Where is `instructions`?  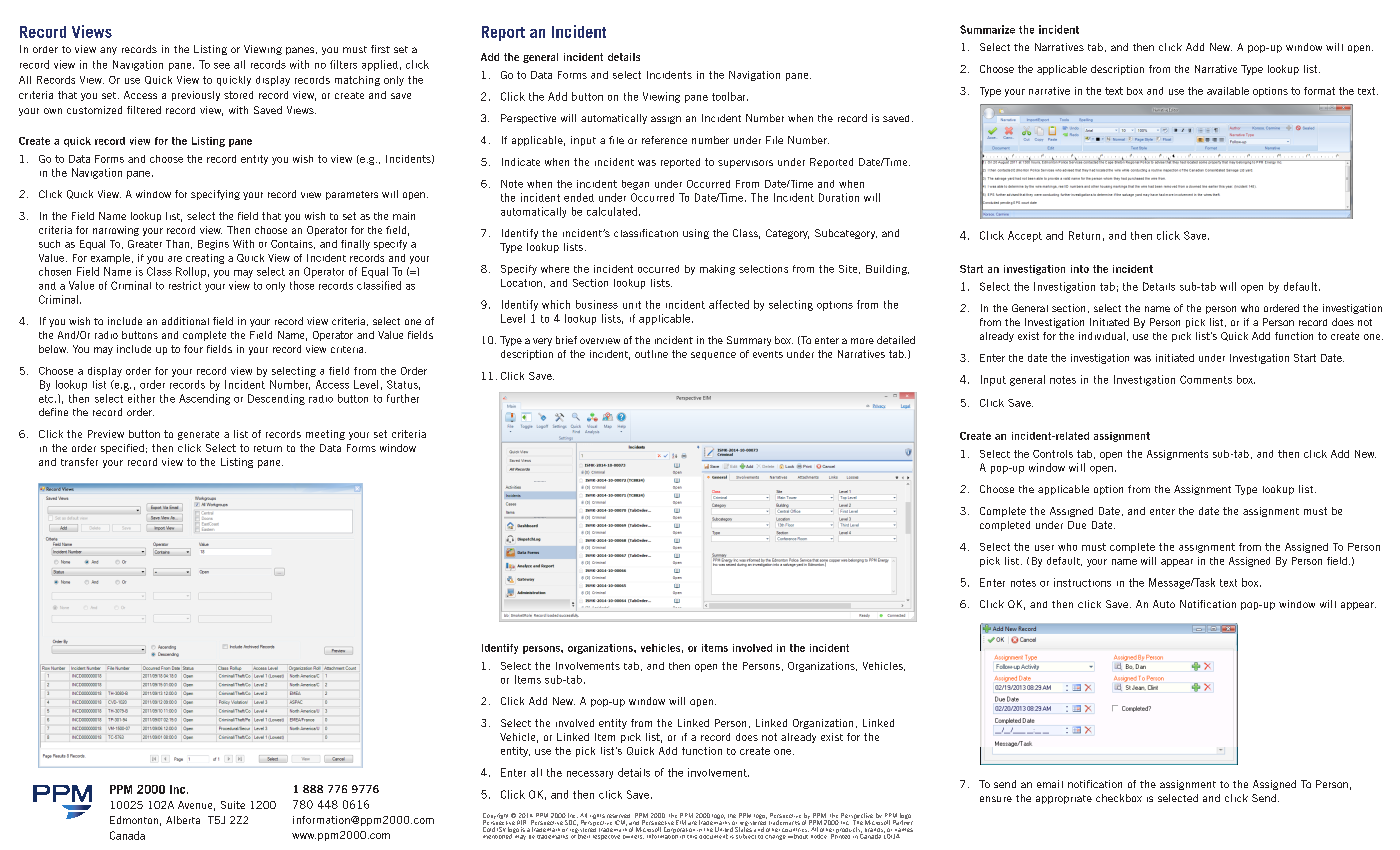 instructions is located at coordinates (1082, 582).
